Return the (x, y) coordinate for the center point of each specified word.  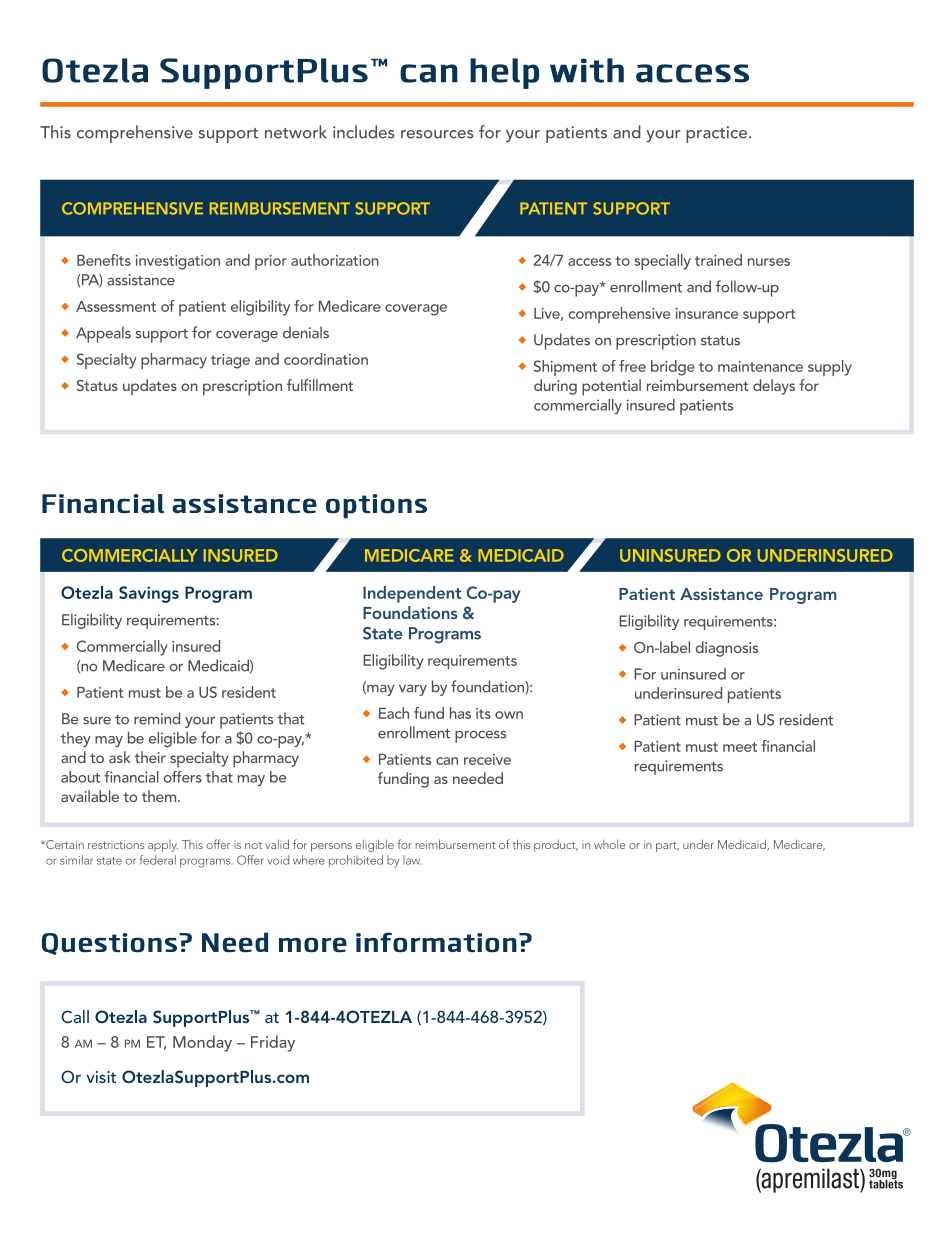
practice (718, 134)
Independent (412, 594)
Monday (202, 1043)
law (412, 860)
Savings (149, 594)
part (667, 846)
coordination (326, 359)
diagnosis (727, 649)
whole (609, 844)
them (160, 796)
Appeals (103, 334)
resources (437, 134)
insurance (706, 313)
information (436, 942)
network (296, 132)
